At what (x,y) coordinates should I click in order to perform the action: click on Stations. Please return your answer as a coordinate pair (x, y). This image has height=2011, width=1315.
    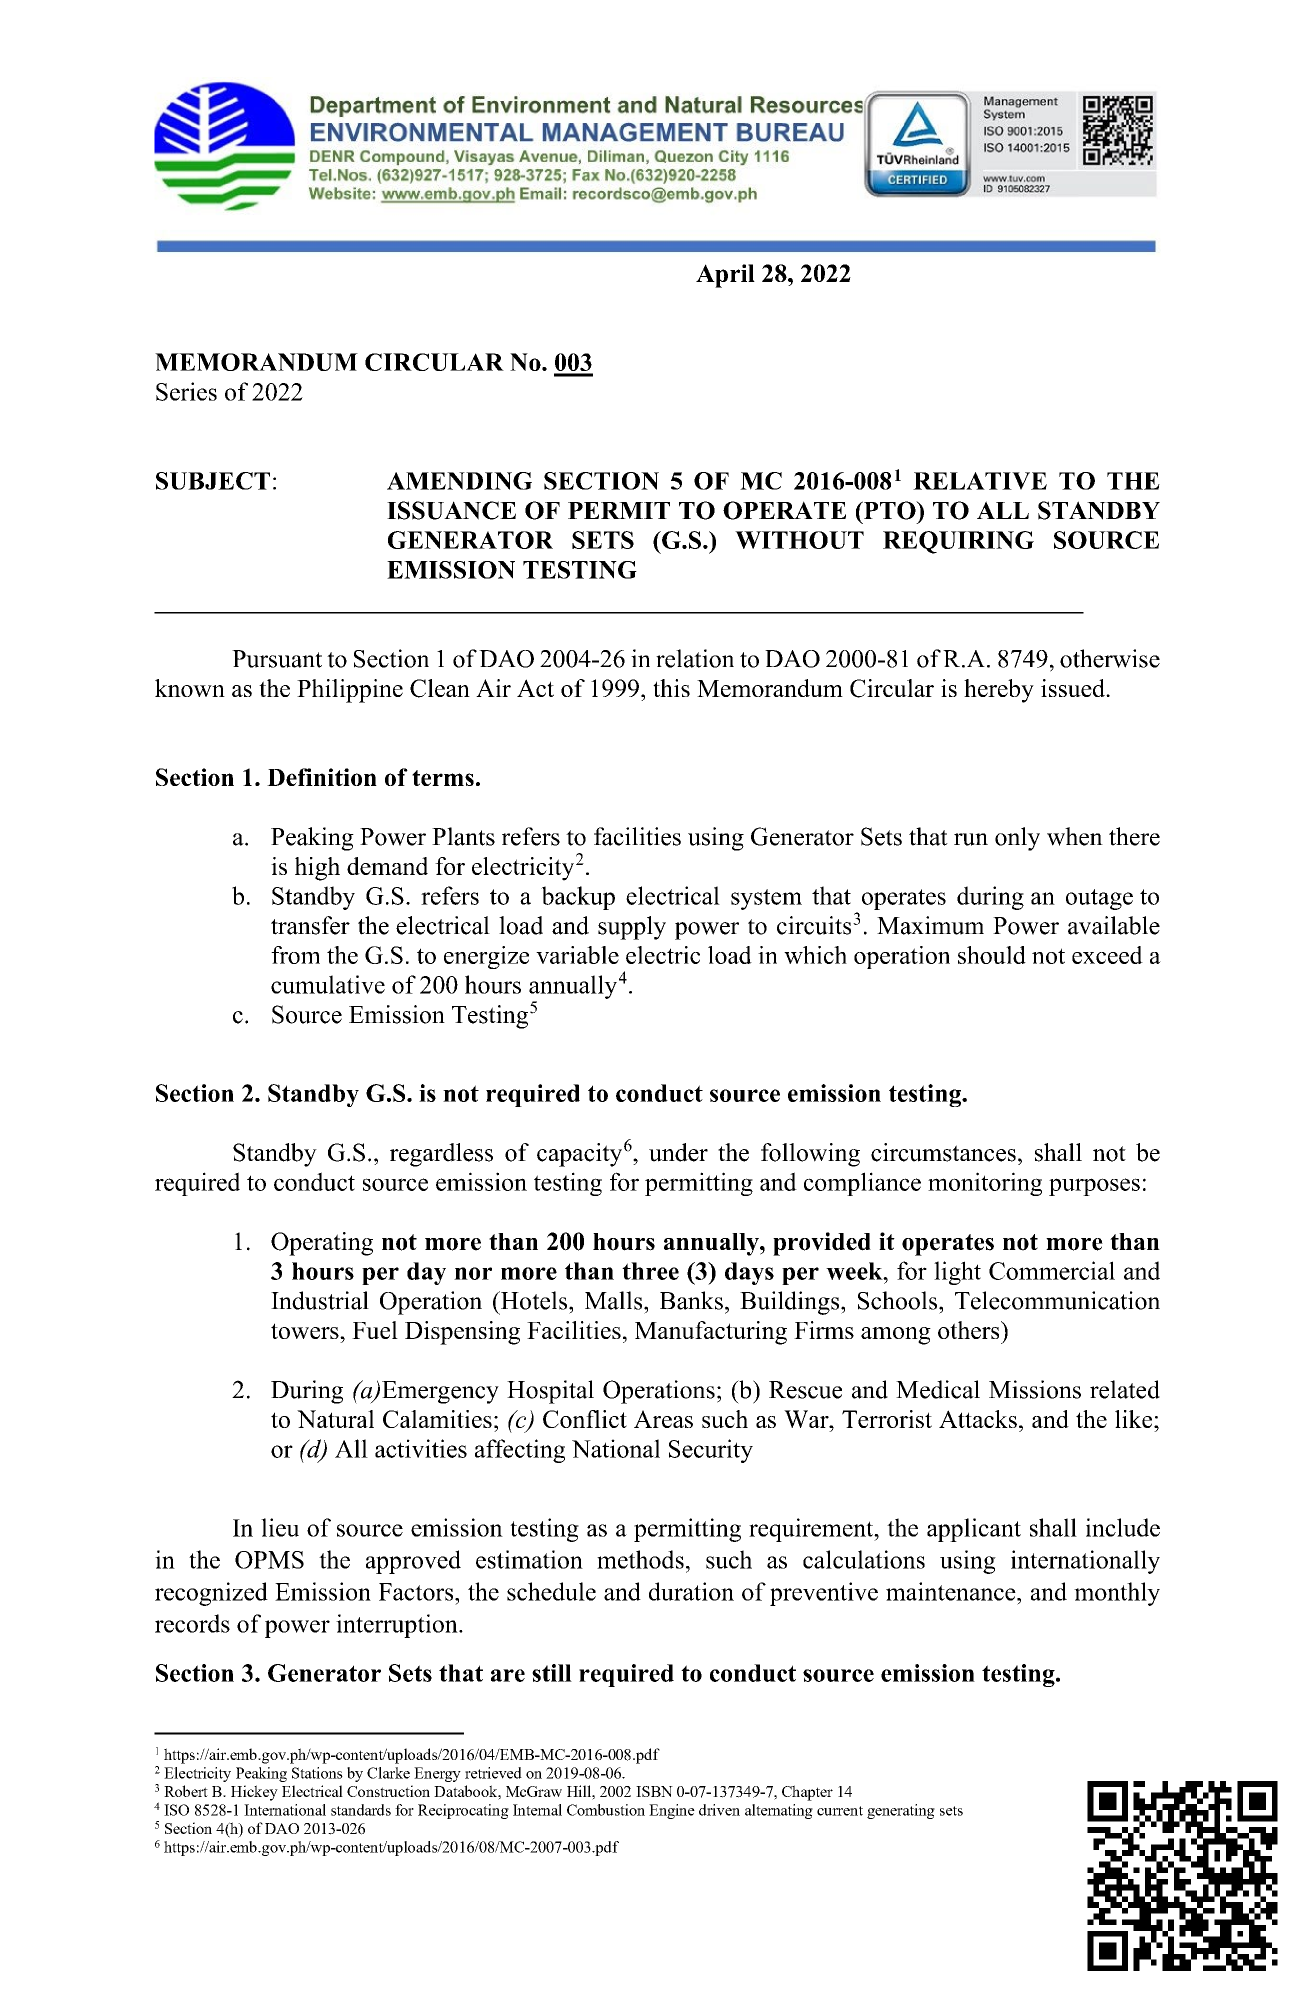
    Looking at the image, I should click on (317, 1773).
